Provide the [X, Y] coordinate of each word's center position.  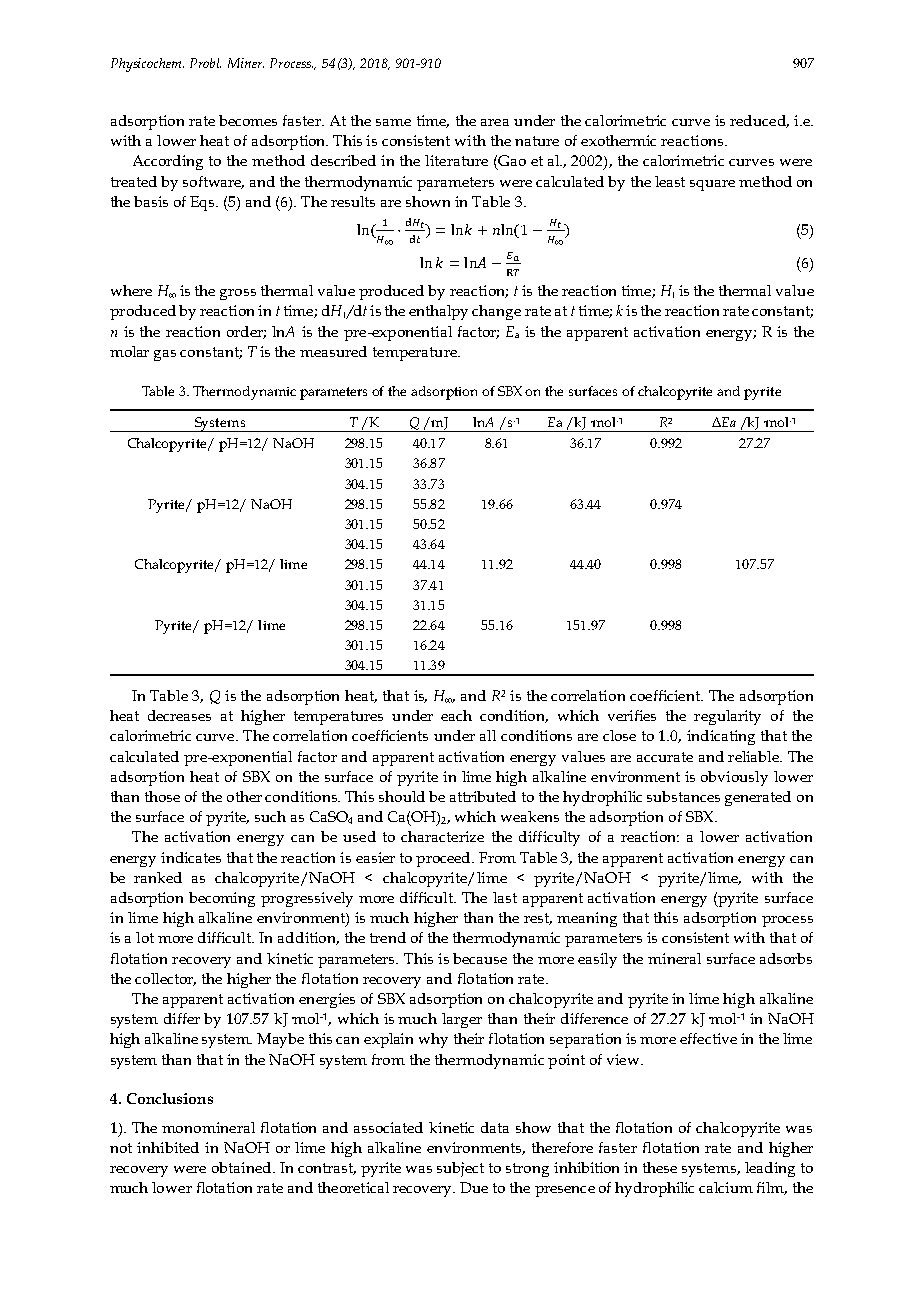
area [495, 122]
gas [165, 355]
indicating [721, 737]
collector [165, 979]
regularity [727, 717]
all [488, 735]
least [670, 181]
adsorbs [786, 958]
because [480, 958]
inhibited [168, 1147]
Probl [205, 63]
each [456, 715]
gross [238, 294]
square [712, 185]
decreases [179, 715]
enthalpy [438, 312]
